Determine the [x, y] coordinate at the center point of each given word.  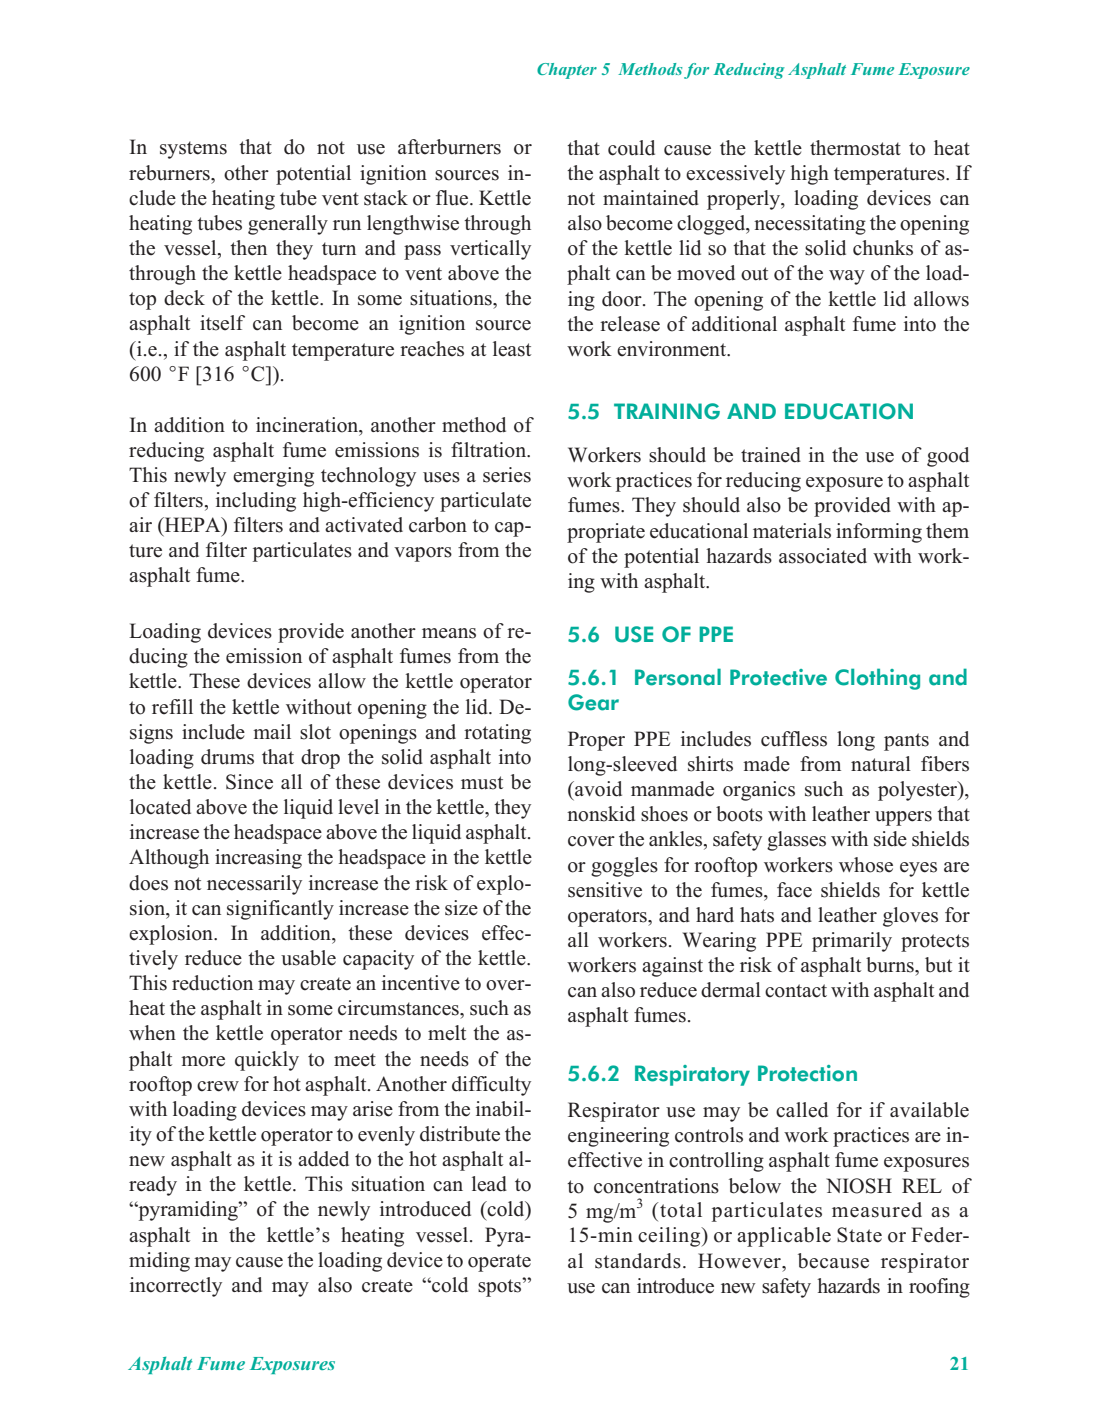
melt [447, 1033]
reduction [212, 983]
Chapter [567, 71]
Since [249, 782]
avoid [597, 789]
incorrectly [176, 1287]
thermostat [855, 148]
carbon [438, 525]
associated [823, 556]
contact [796, 991]
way [847, 277]
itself [222, 323]
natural [881, 764]
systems [193, 150]
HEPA [192, 526]
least [512, 349]
